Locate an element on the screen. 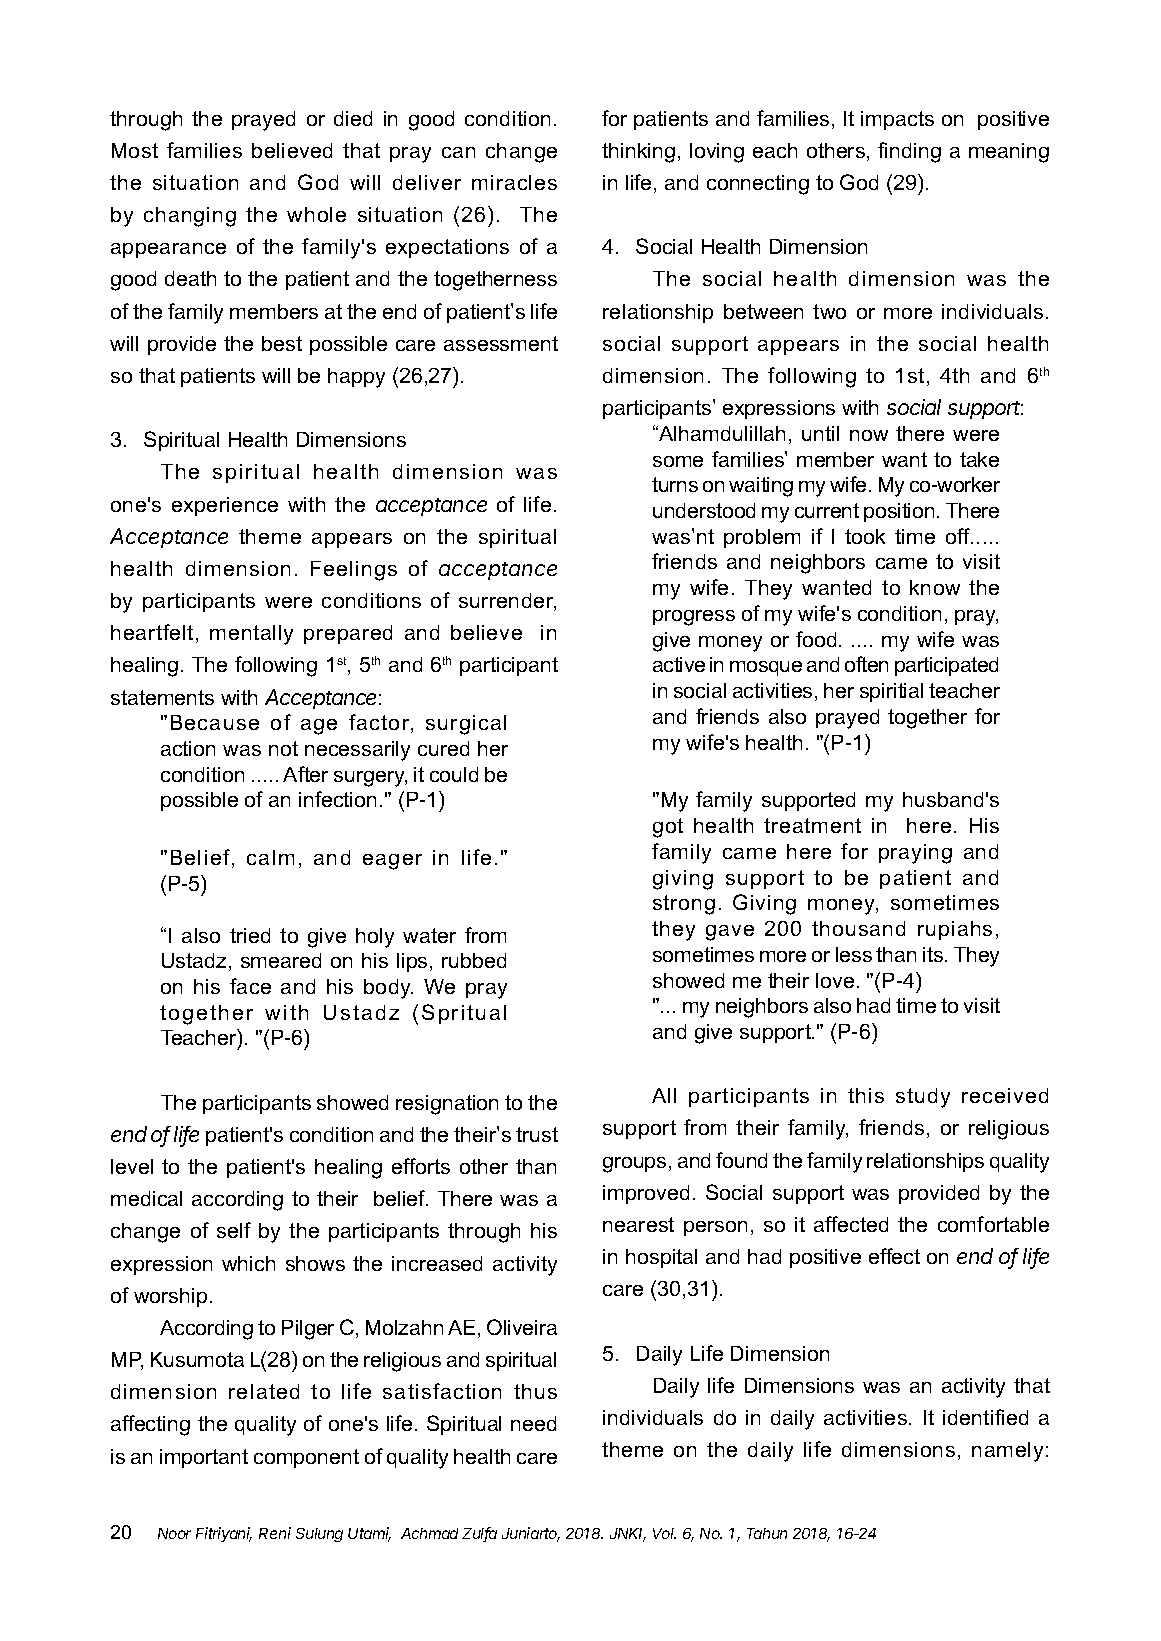 The image size is (1161, 1641). namely is located at coordinates (1007, 1452).
